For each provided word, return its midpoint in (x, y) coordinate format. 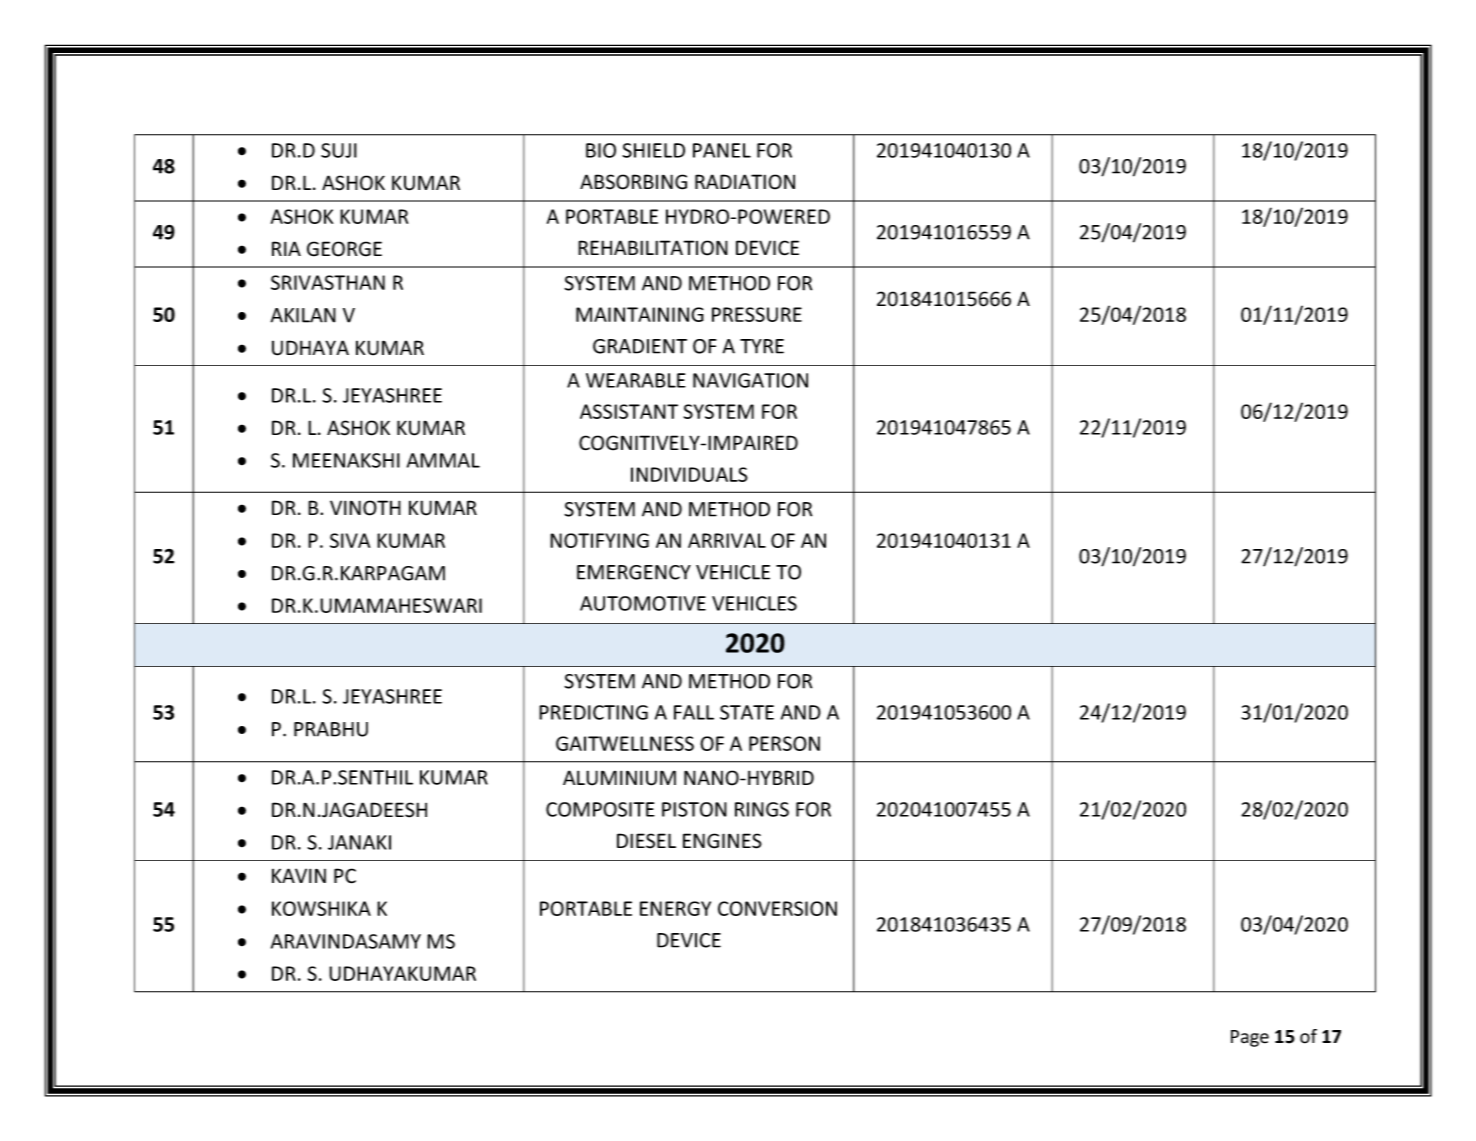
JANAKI (359, 842)
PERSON (784, 743)
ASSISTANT (629, 411)
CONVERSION (777, 908)
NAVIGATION (750, 380)
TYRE (762, 346)
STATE (747, 712)
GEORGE (344, 249)
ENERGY (675, 908)
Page (1250, 1038)
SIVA (350, 540)
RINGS (762, 809)
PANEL (722, 150)
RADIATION (745, 182)
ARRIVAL (727, 540)
